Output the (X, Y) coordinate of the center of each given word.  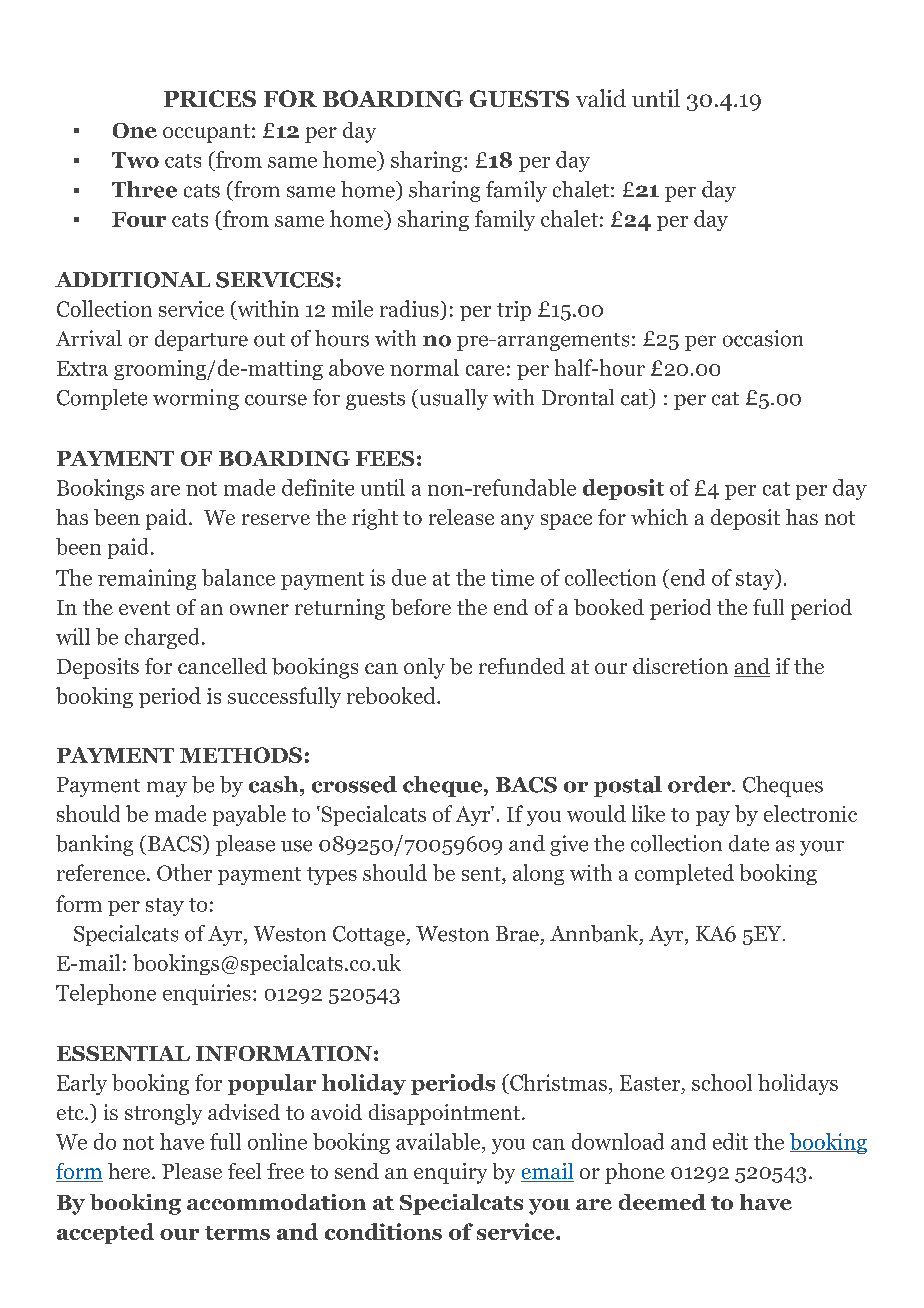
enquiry (450, 1173)
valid (601, 98)
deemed (662, 1202)
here (130, 1171)
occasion (763, 338)
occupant (206, 133)
